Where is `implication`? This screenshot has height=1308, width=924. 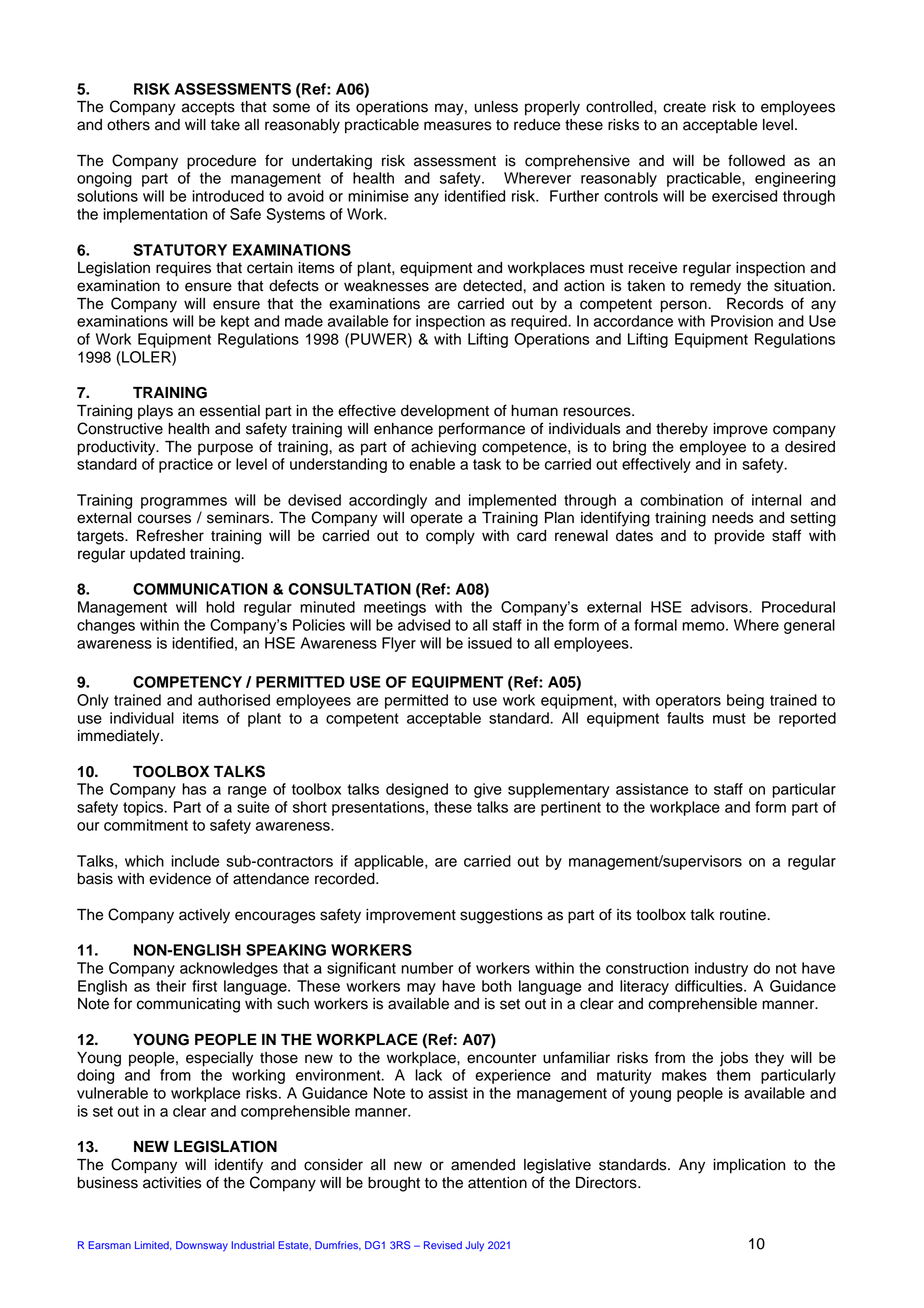 implication is located at coordinates (749, 1166).
